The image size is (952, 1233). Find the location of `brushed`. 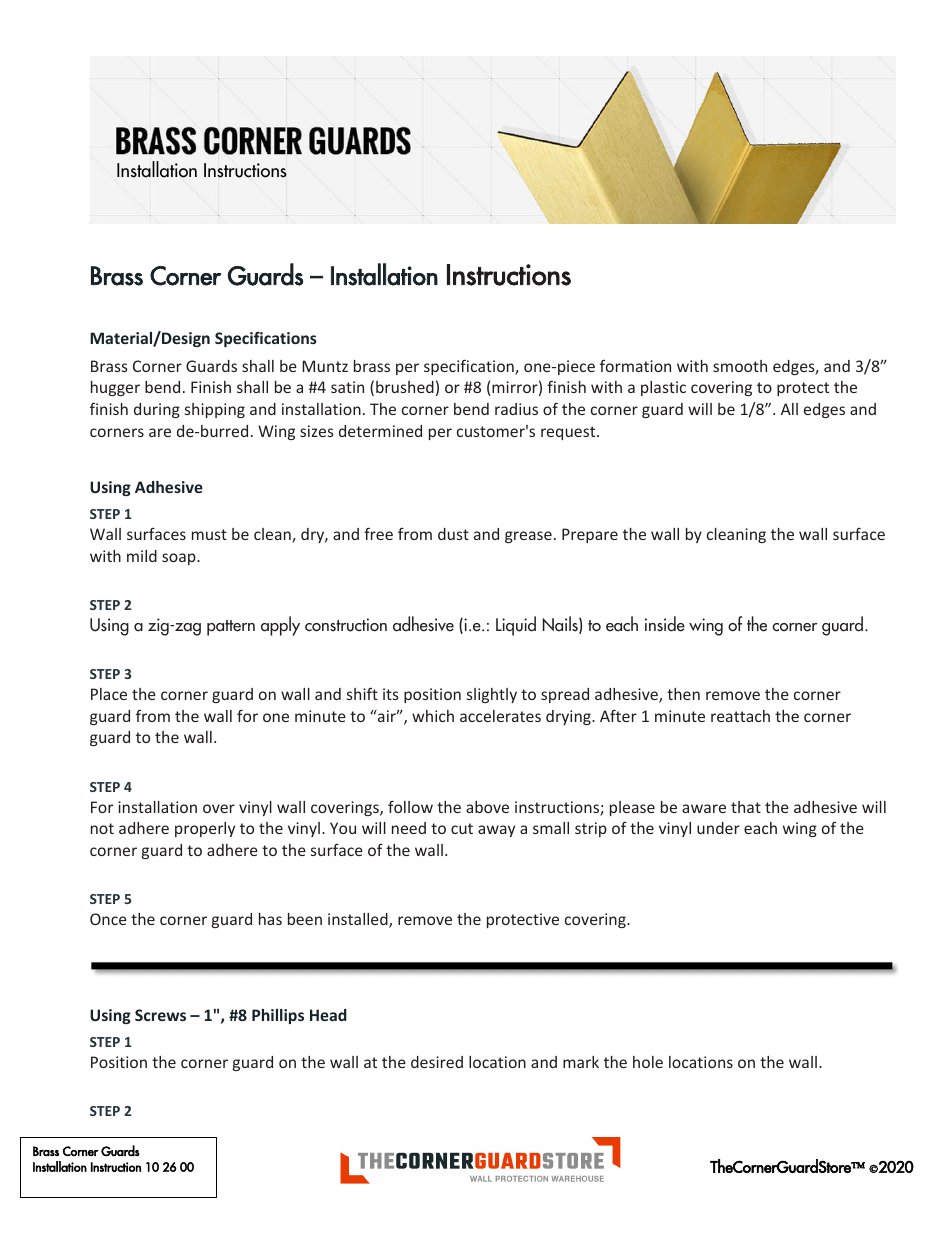

brushed is located at coordinates (405, 387).
